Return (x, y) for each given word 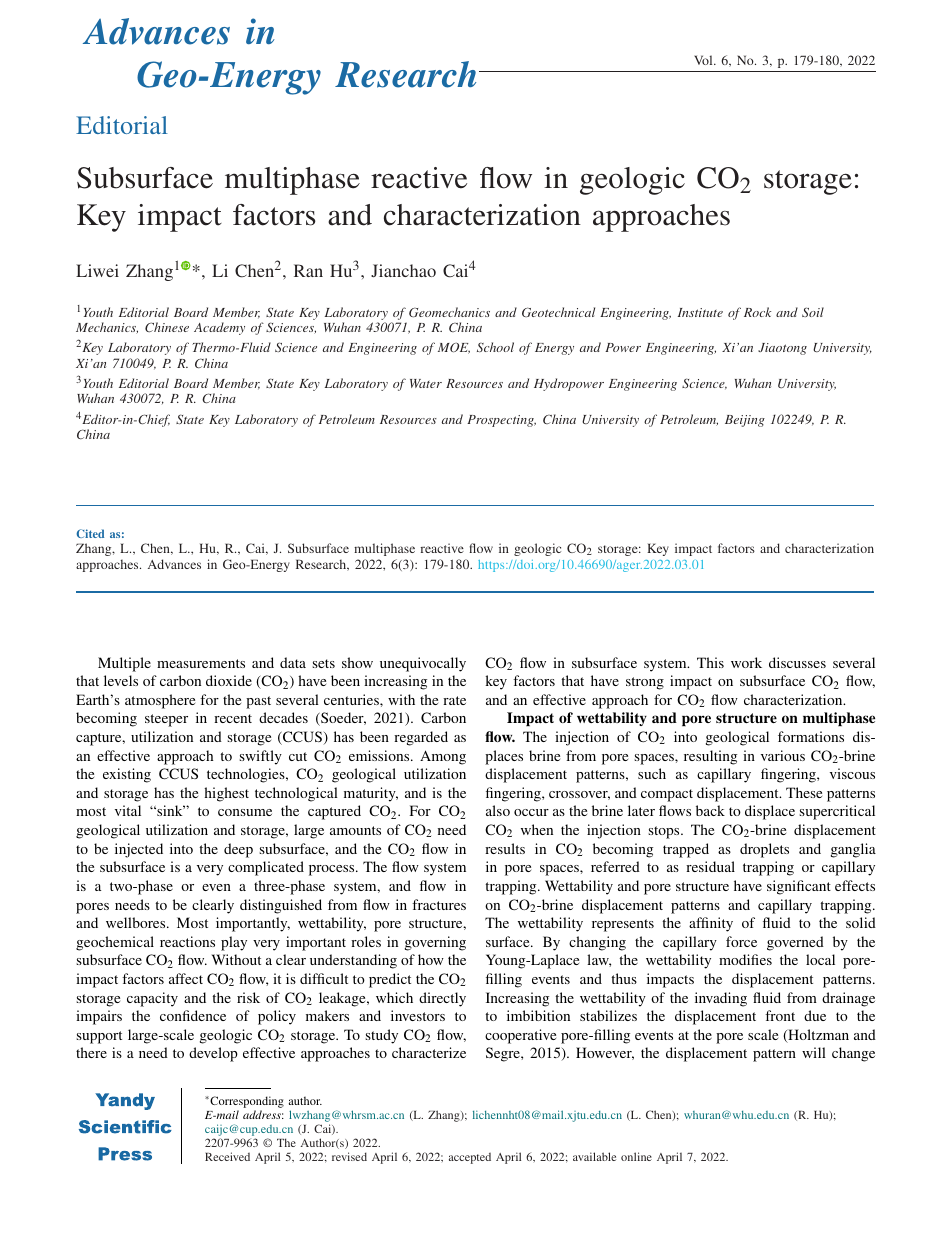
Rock (757, 312)
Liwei (97, 270)
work (746, 662)
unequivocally (423, 664)
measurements (201, 663)
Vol (704, 60)
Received (227, 1156)
